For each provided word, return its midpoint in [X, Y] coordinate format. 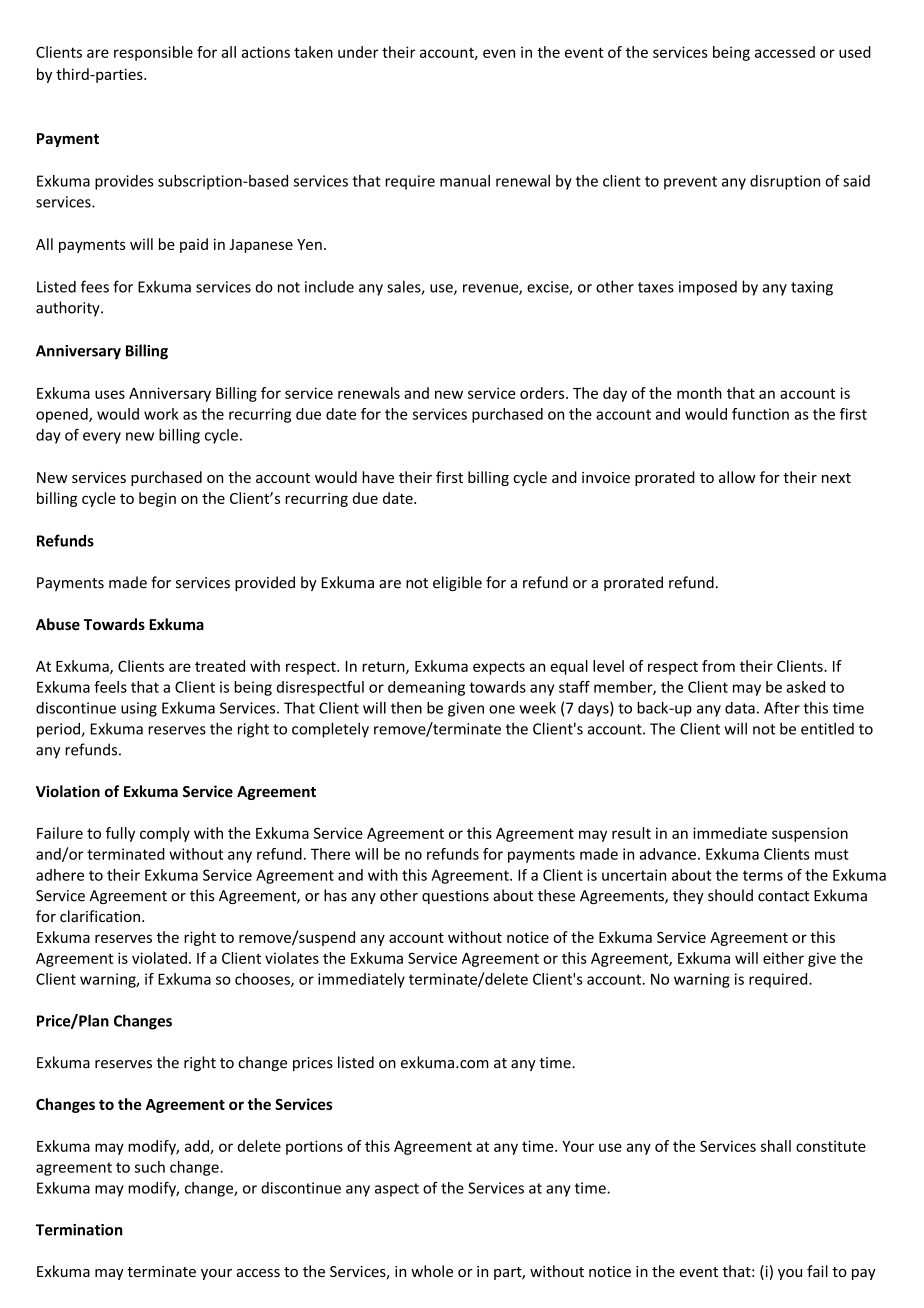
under [358, 52]
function [760, 414]
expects [499, 668]
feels [110, 687]
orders [543, 393]
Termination [79, 1230]
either [783, 958]
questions [455, 897]
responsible [153, 53]
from [718, 666]
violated [159, 958]
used [855, 52]
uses [110, 394]
